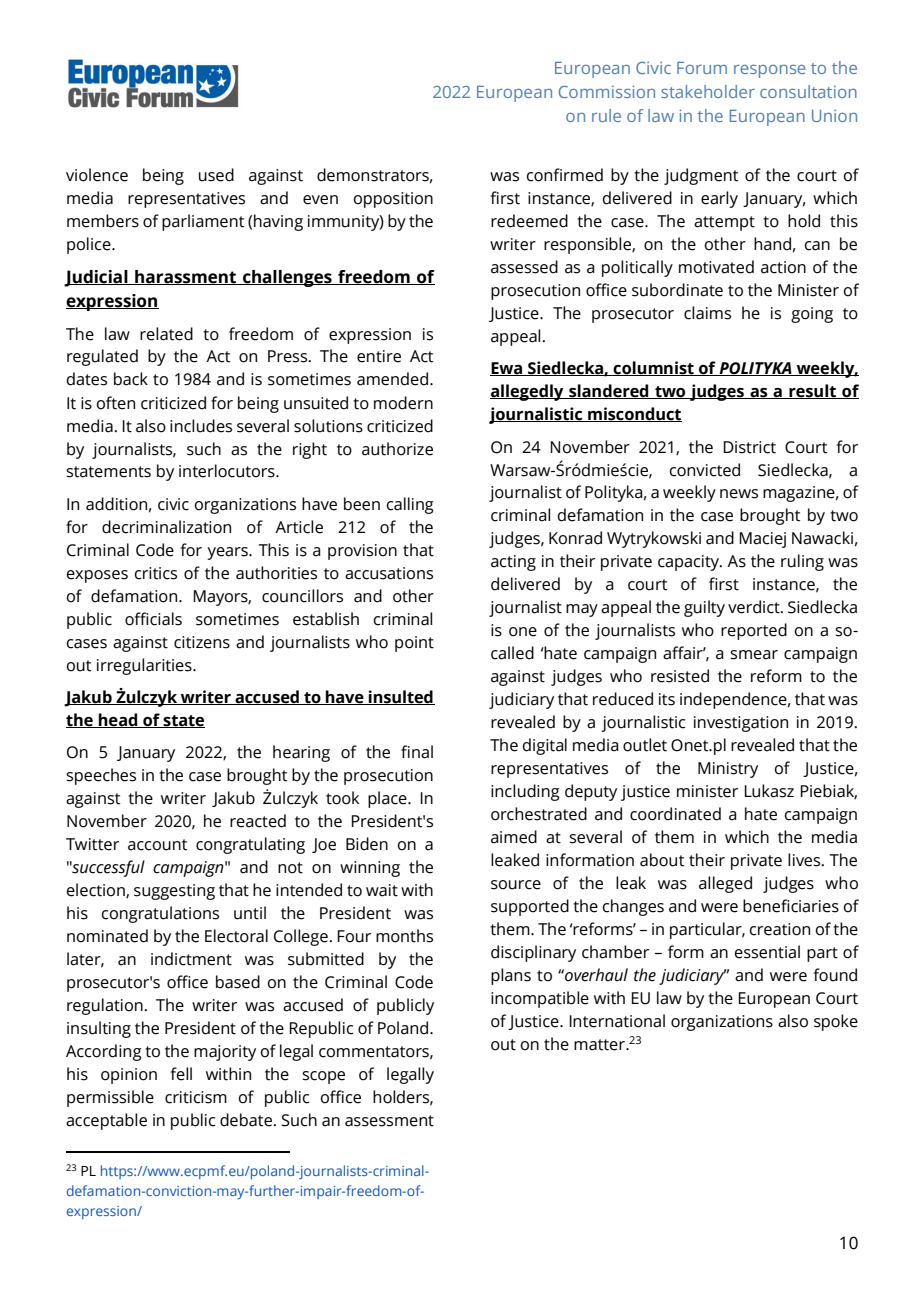 The height and width of the screenshot is (1308, 924). Describe the element at coordinates (101, 776) in the screenshot. I see `speeches` at that location.
